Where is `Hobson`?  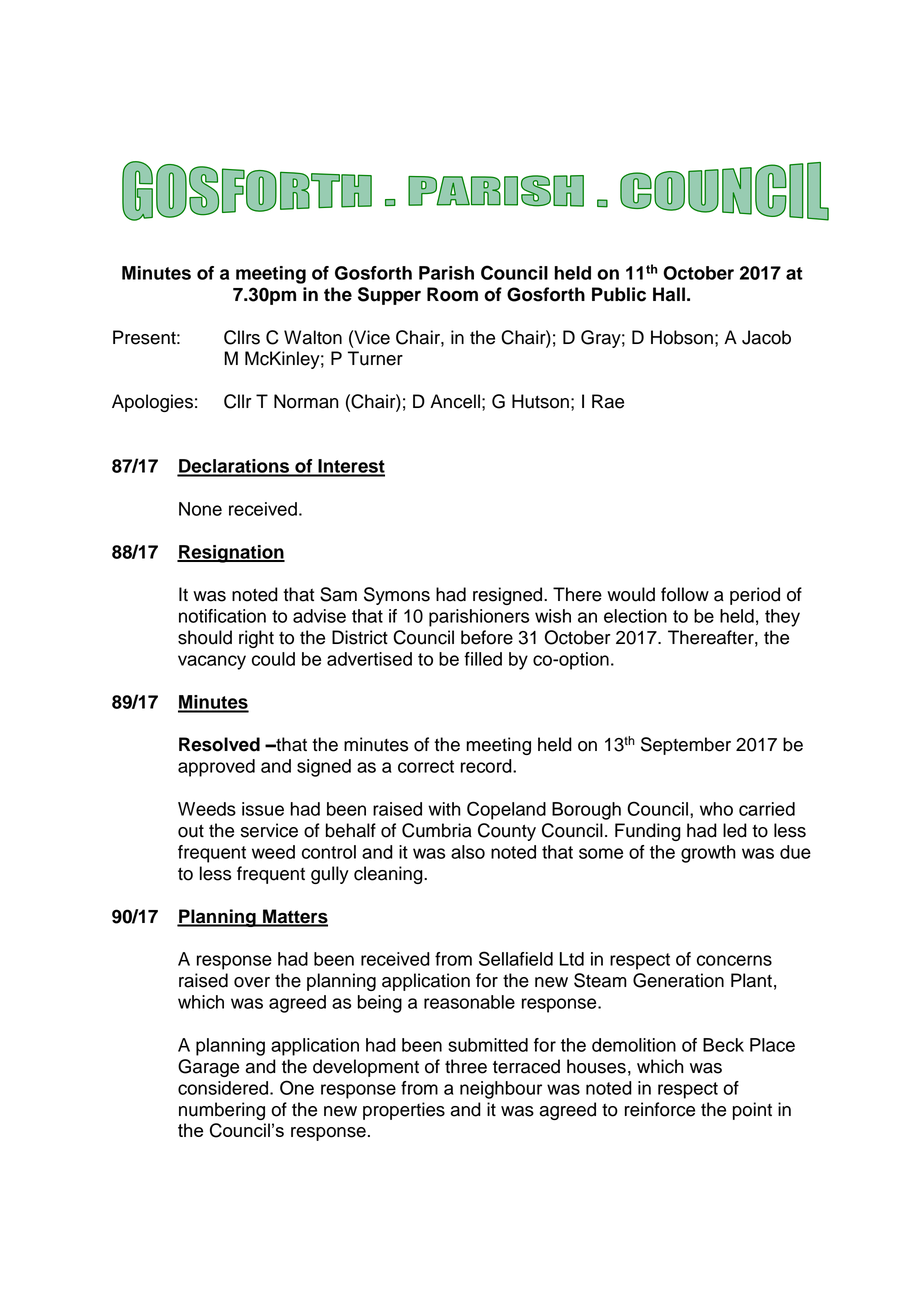
Hobson is located at coordinates (682, 337).
